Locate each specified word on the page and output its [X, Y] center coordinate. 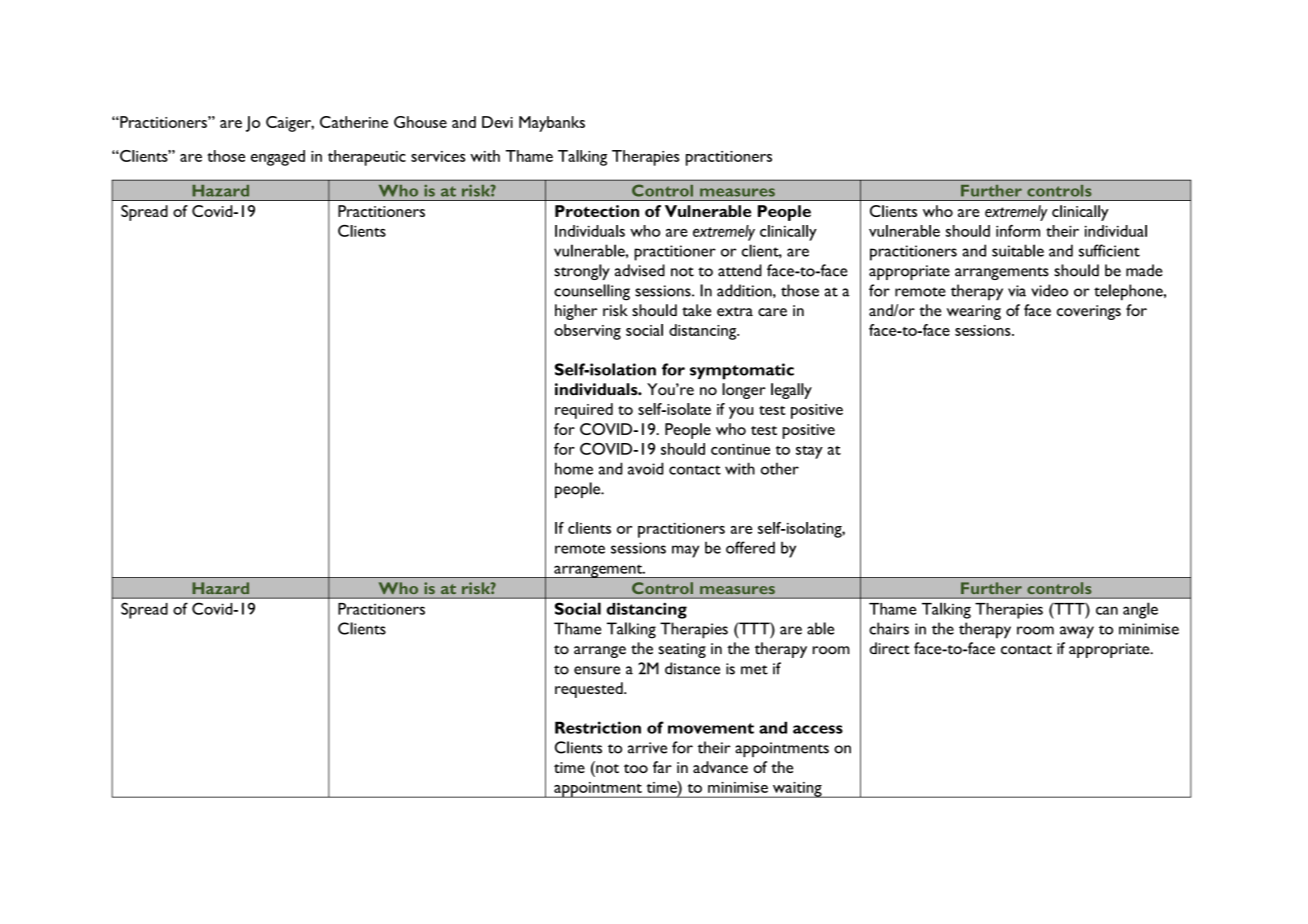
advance [720, 767]
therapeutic [367, 158]
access [818, 729]
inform [1018, 231]
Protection [597, 211]
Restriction [598, 727]
